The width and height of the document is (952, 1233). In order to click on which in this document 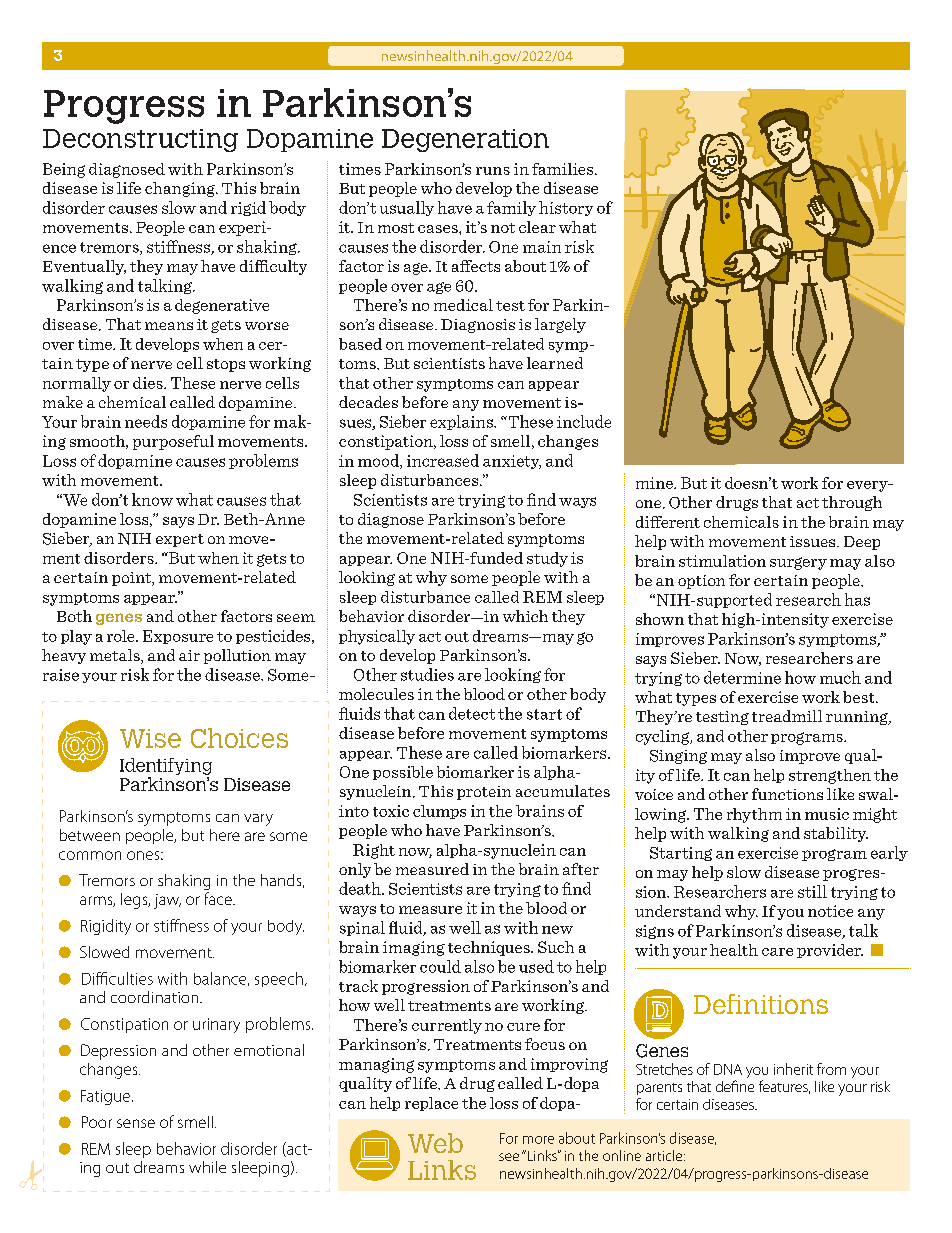, I will do `click(525, 616)`.
